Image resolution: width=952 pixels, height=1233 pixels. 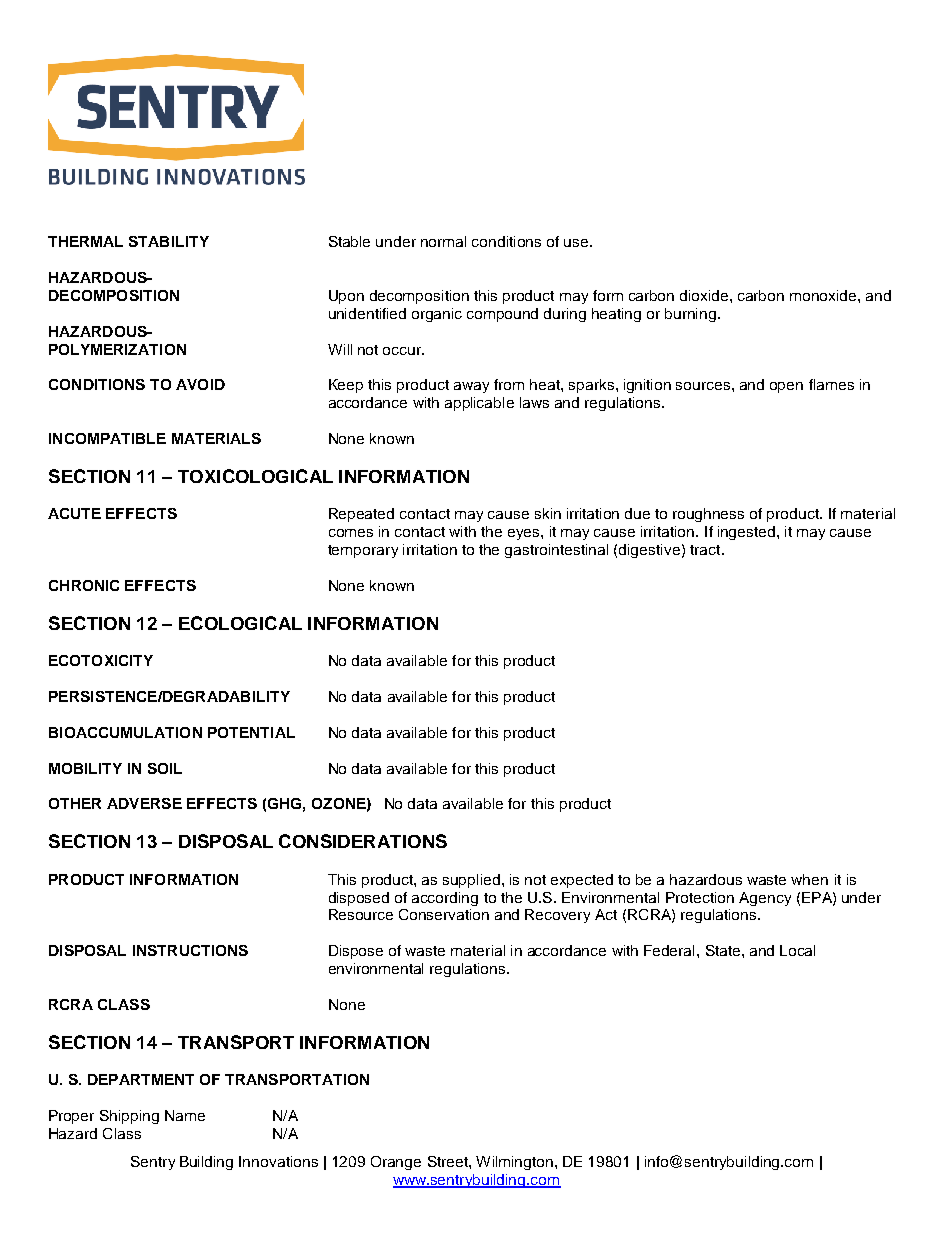 What do you see at coordinates (185, 1115) in the screenshot?
I see `Name` at bounding box center [185, 1115].
